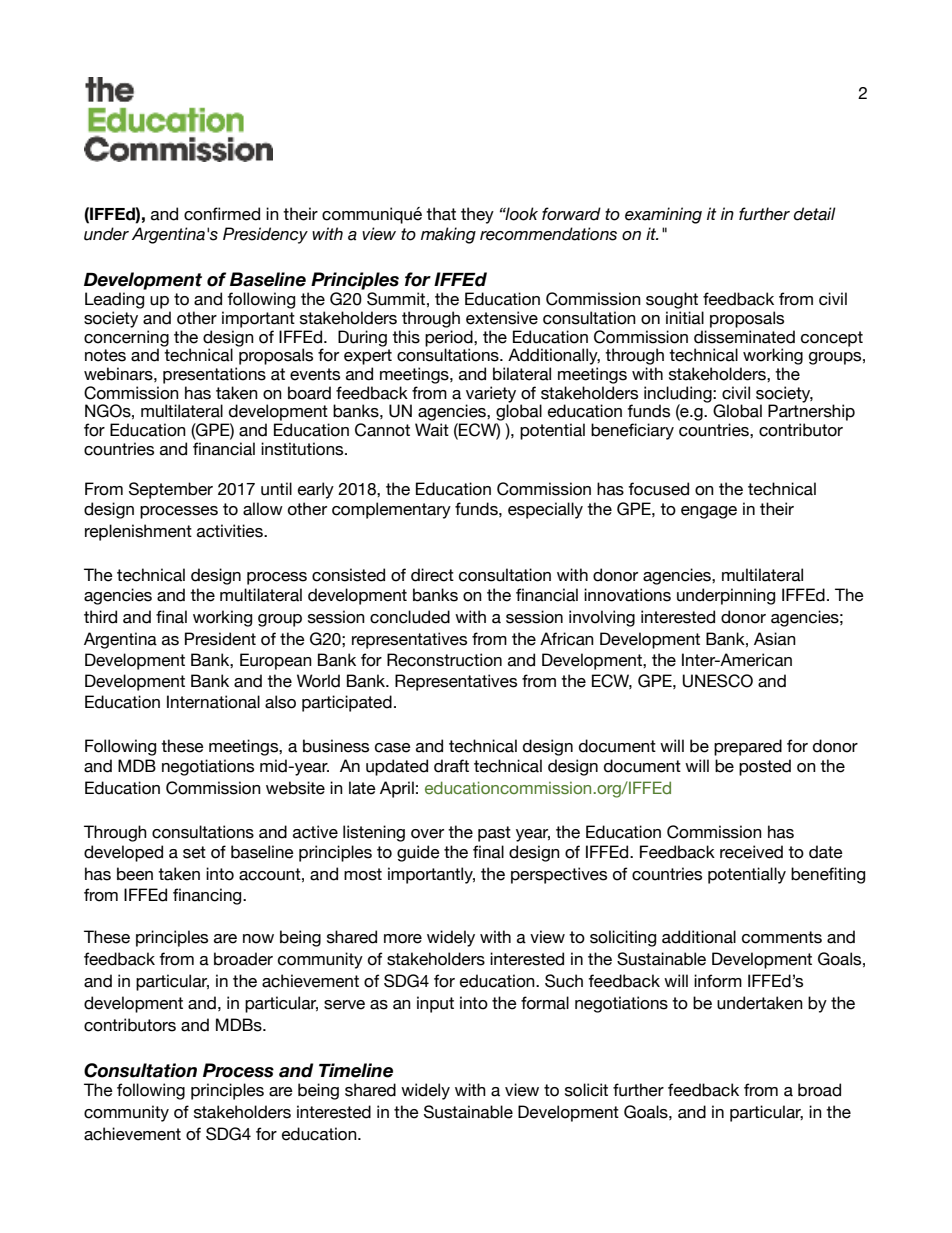 The height and width of the document is (1233, 952). I want to click on serve, so click(344, 1005).
